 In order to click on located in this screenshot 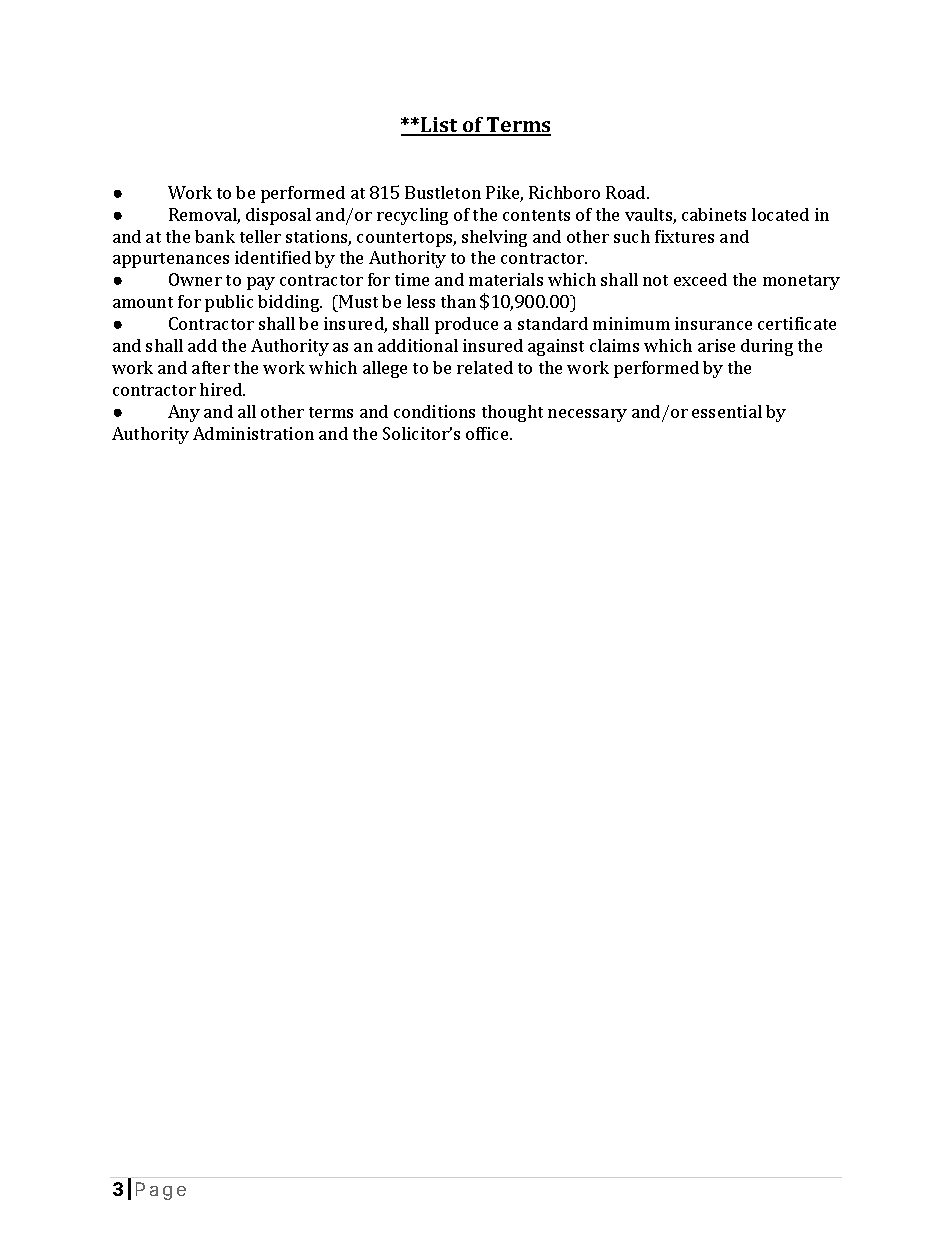, I will do `click(780, 214)`.
